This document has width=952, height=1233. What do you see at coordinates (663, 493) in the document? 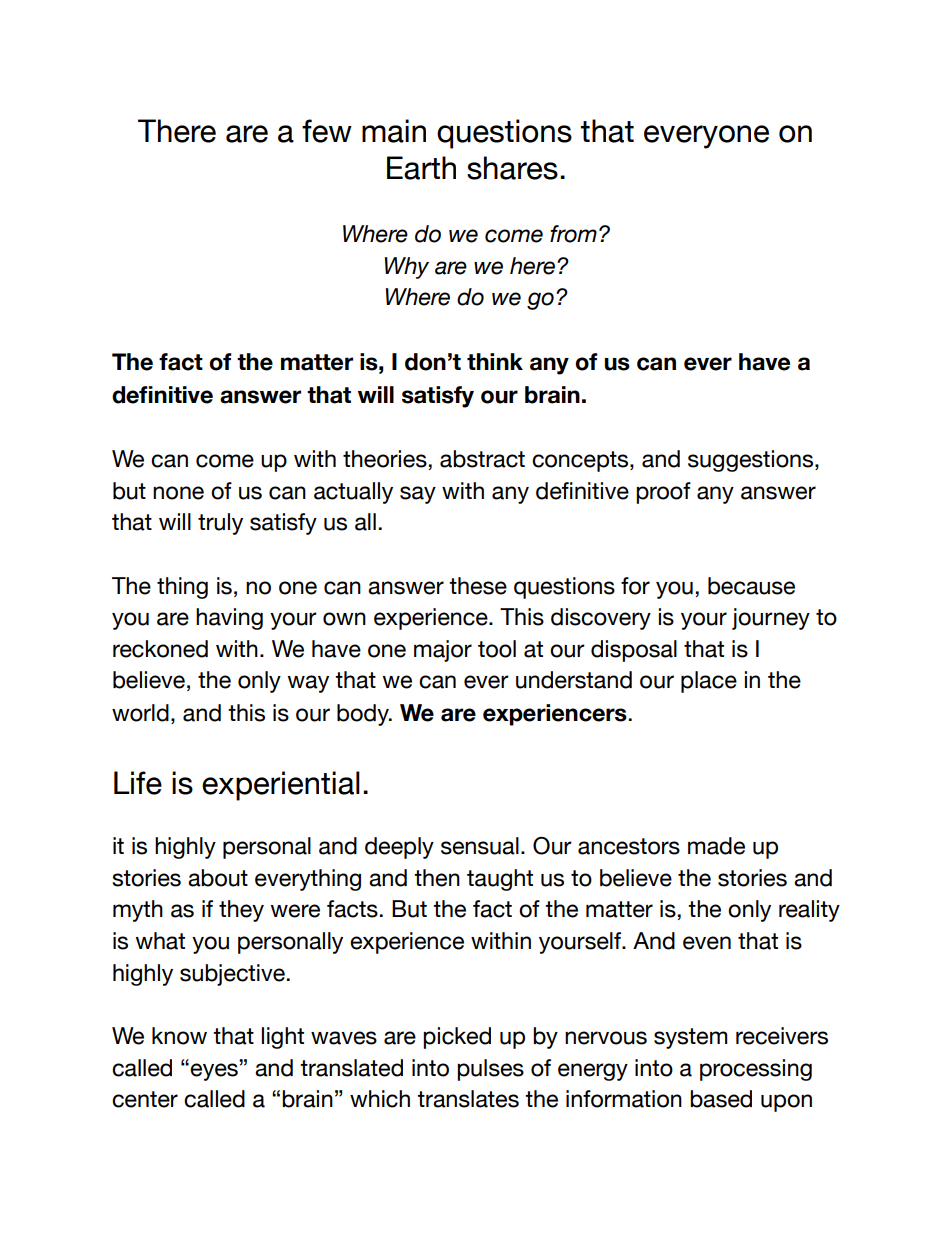
I see `proof` at bounding box center [663, 493].
